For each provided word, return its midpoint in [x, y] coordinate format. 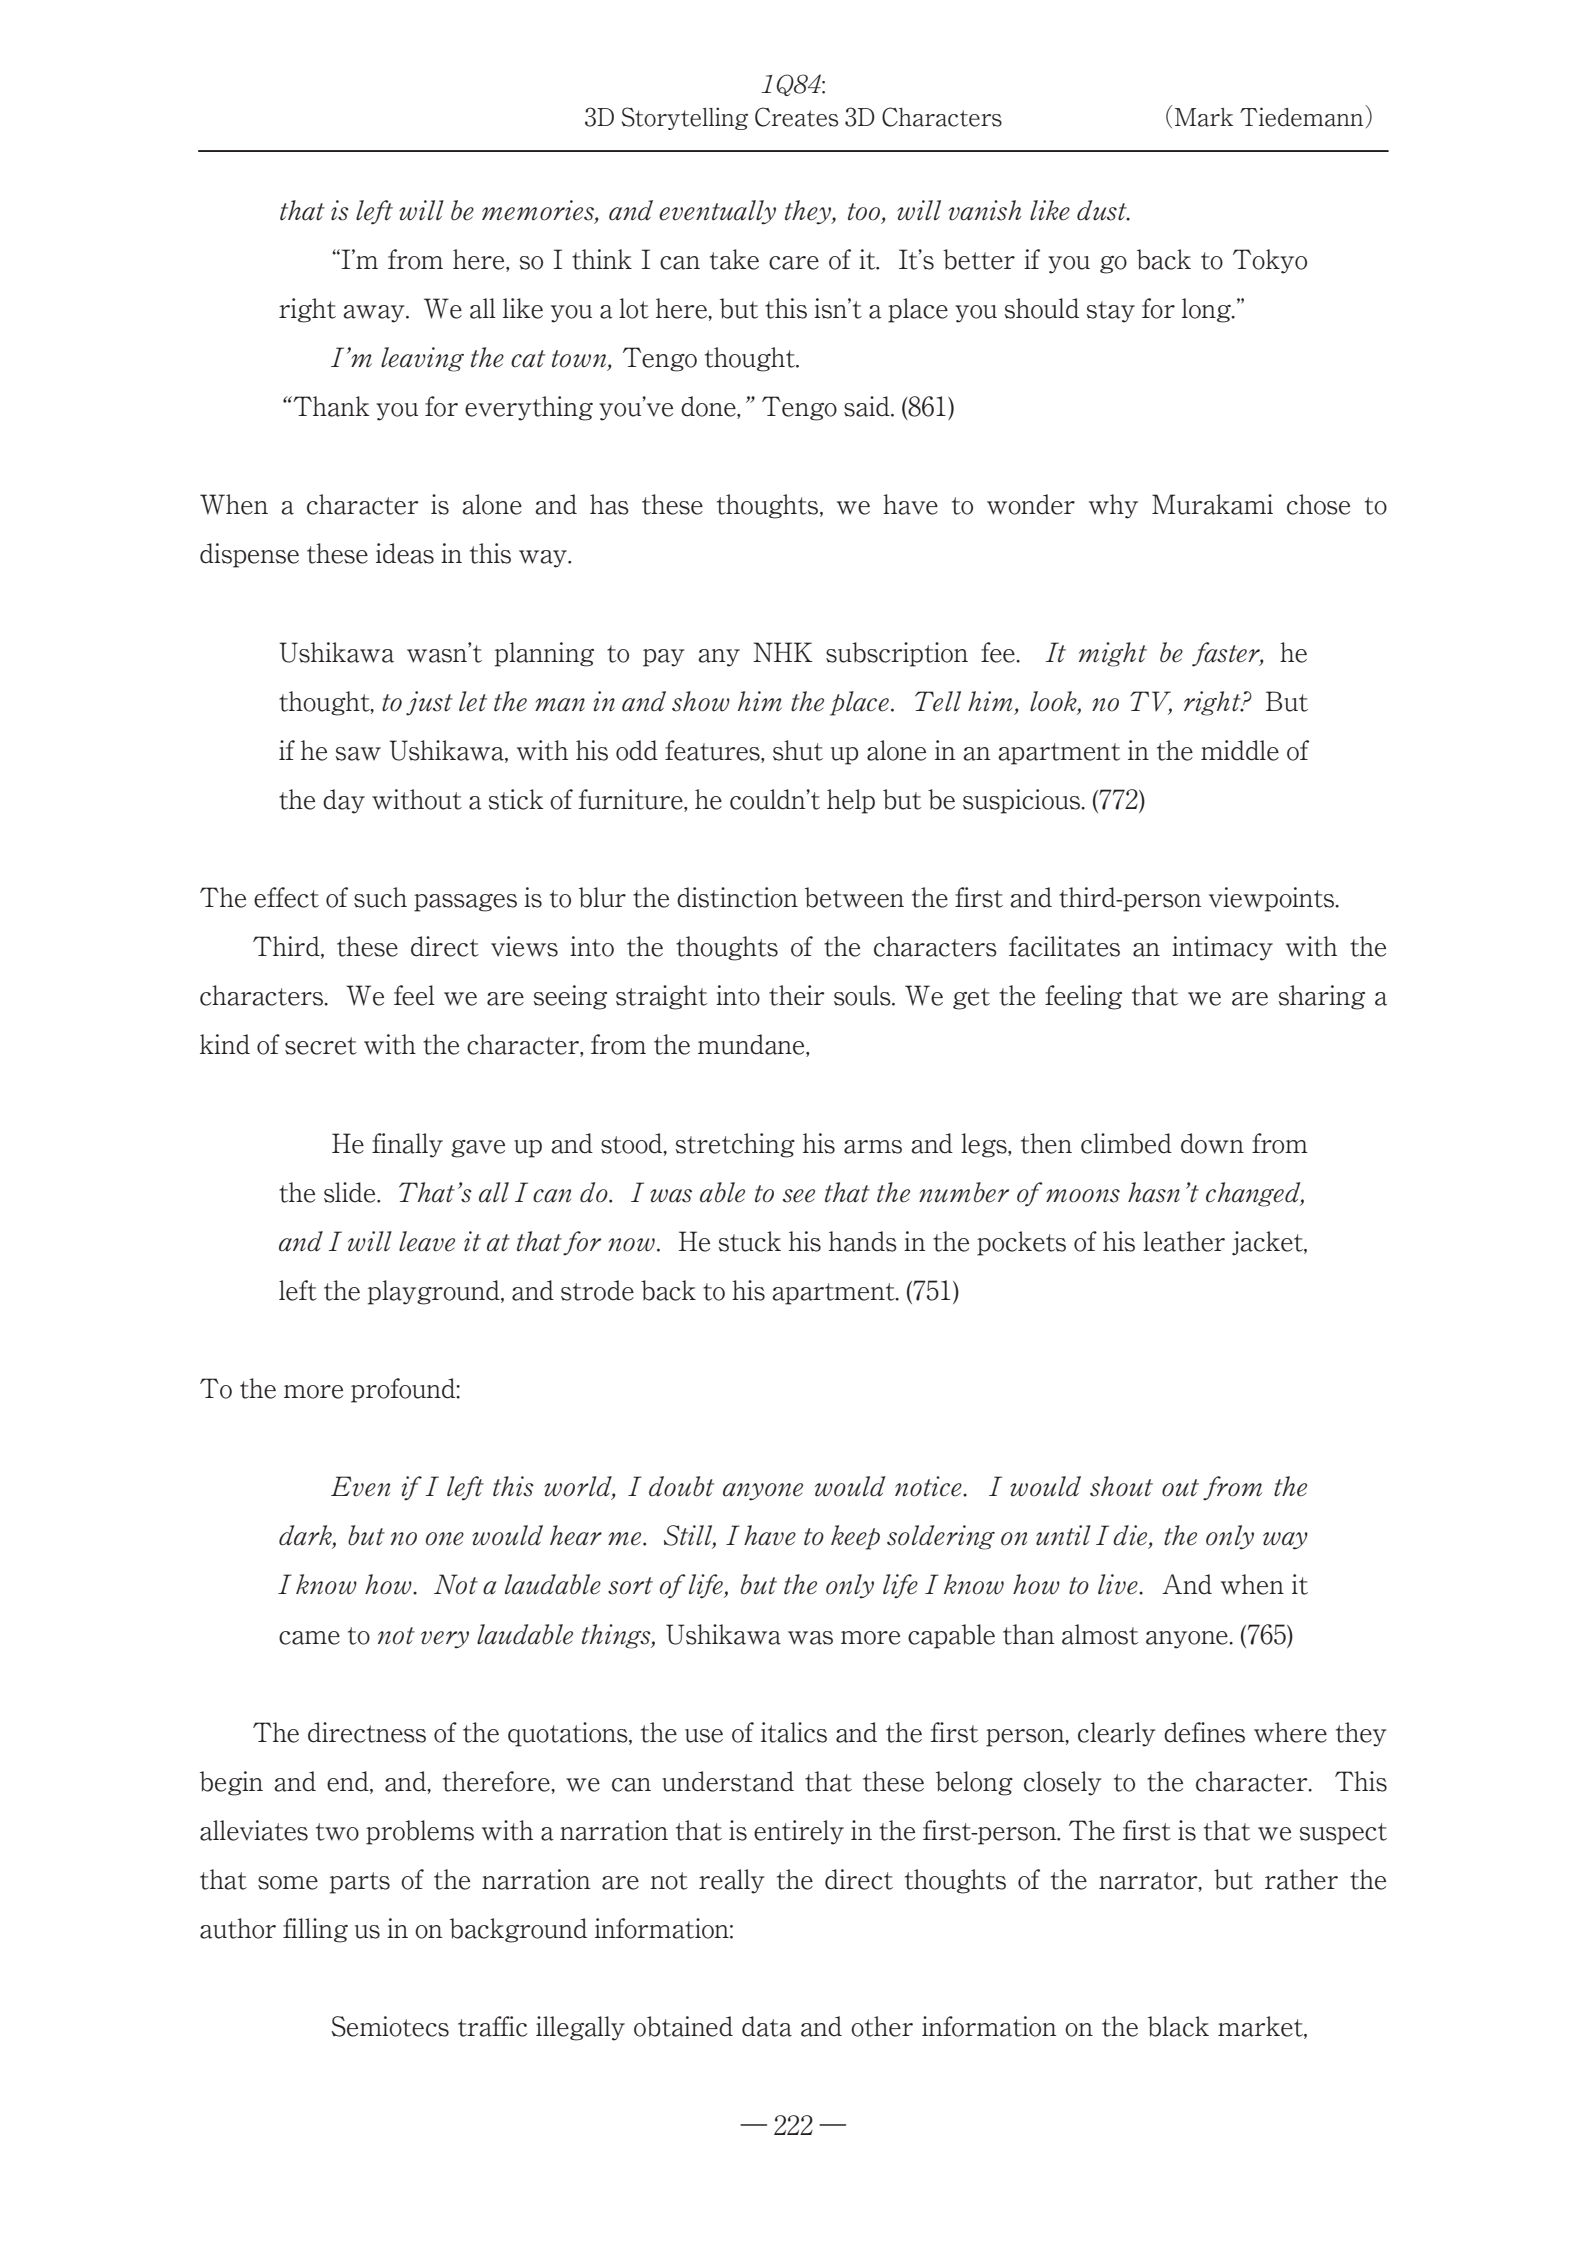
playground [435, 1292]
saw [358, 754]
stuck [750, 1241]
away [375, 314]
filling [315, 1930]
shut [798, 750]
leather [1184, 1241]
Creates [796, 117]
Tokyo [1270, 261]
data [767, 2026]
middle [1240, 750]
